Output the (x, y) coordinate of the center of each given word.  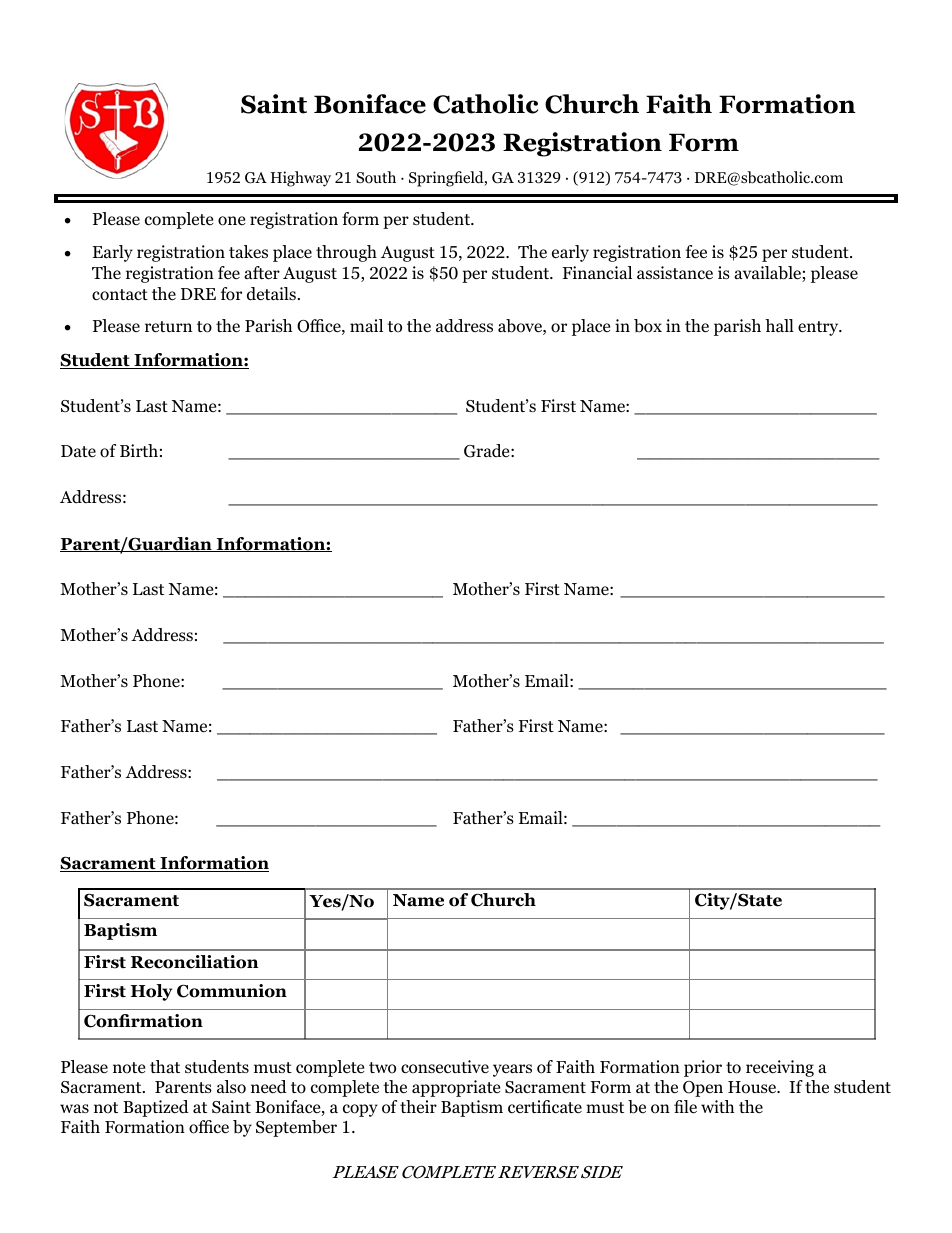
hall (779, 325)
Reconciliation (194, 962)
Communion (232, 991)
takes (248, 252)
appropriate (456, 1088)
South (376, 177)
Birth (139, 450)
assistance (675, 273)
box (648, 326)
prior (703, 1068)
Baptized (156, 1108)
